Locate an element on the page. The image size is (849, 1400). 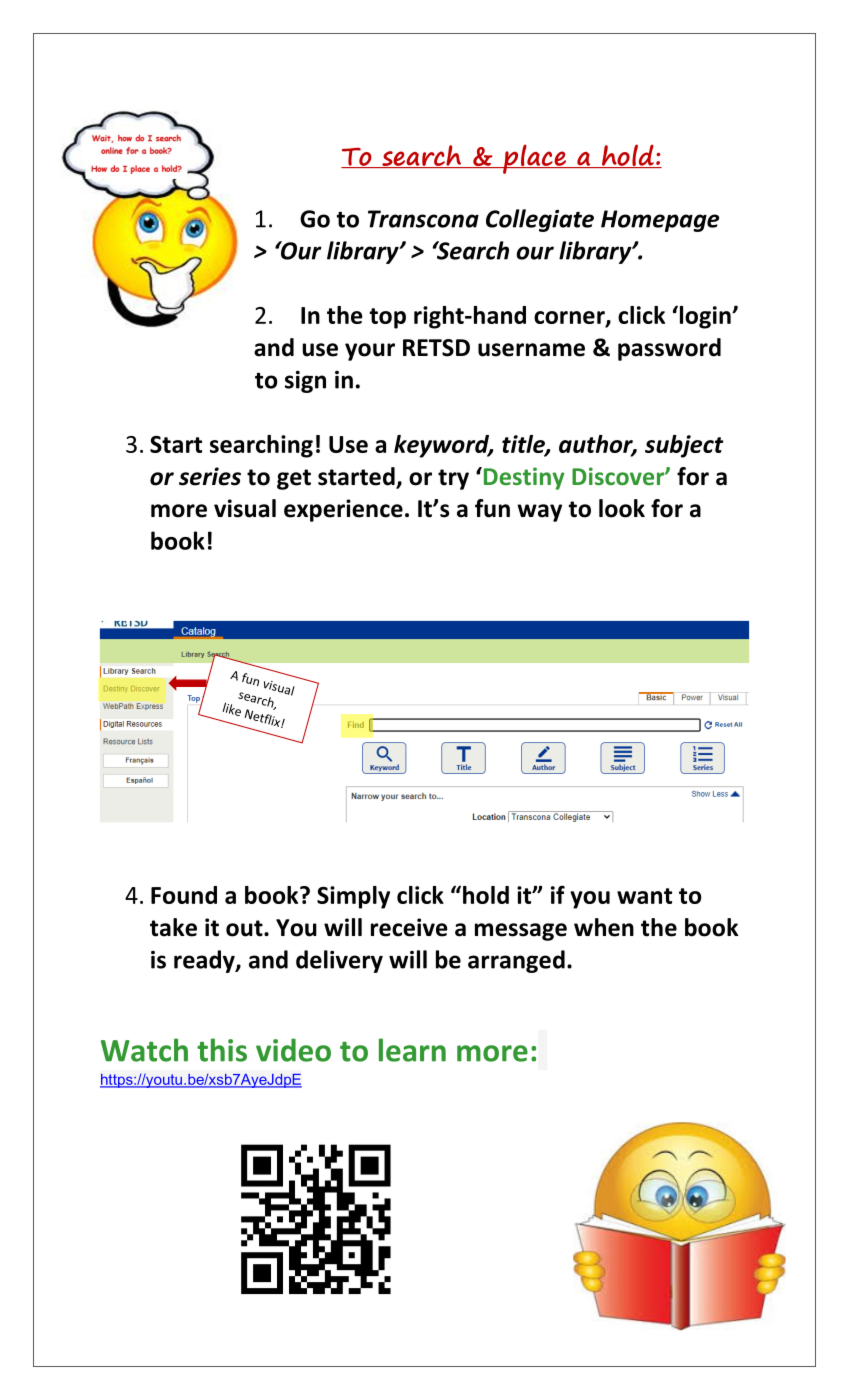
visual is located at coordinates (245, 508).
